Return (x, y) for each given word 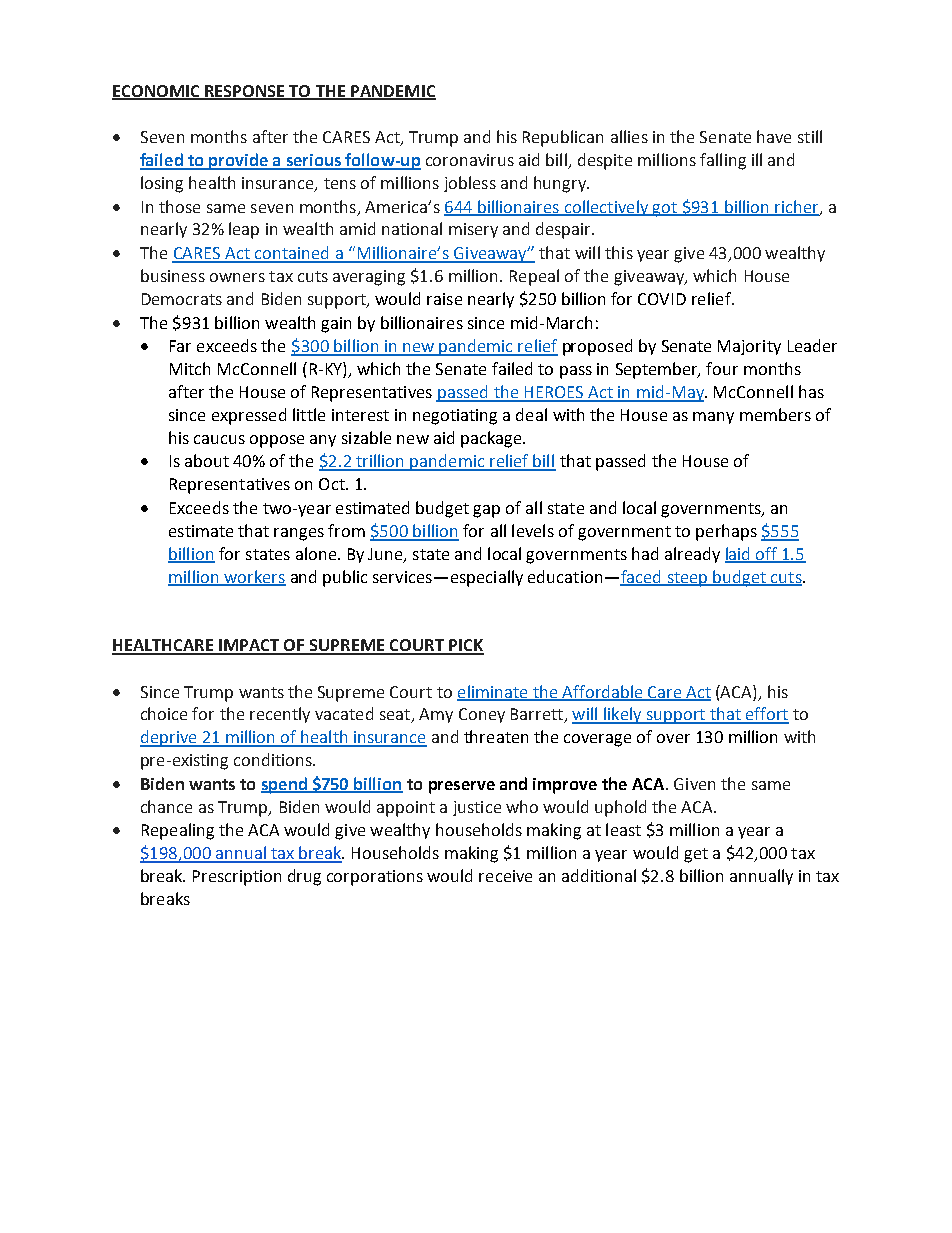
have (774, 136)
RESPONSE (245, 92)
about (207, 460)
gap (486, 511)
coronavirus (470, 160)
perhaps (726, 532)
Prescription (237, 878)
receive (505, 876)
